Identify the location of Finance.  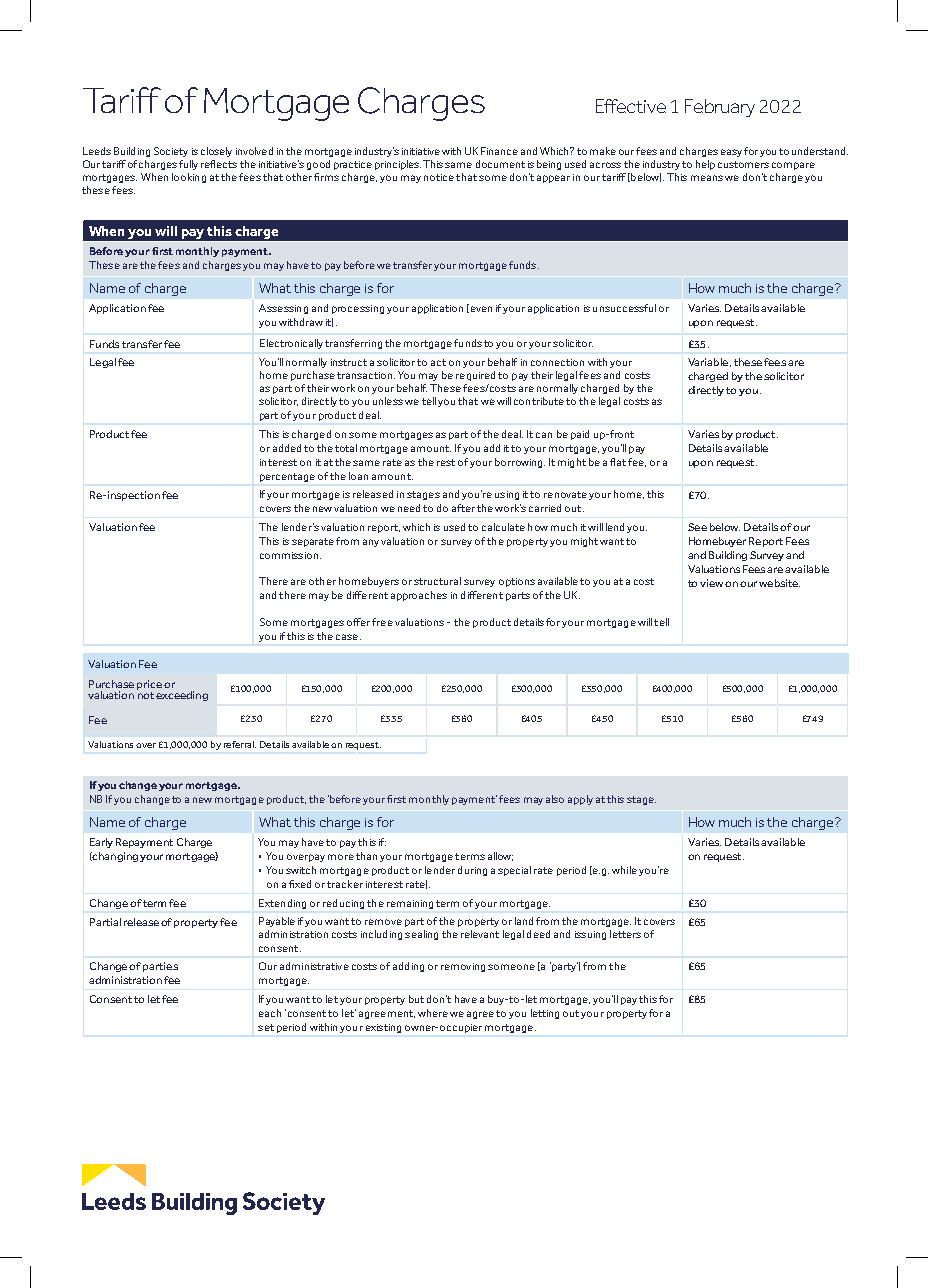
(499, 151).
